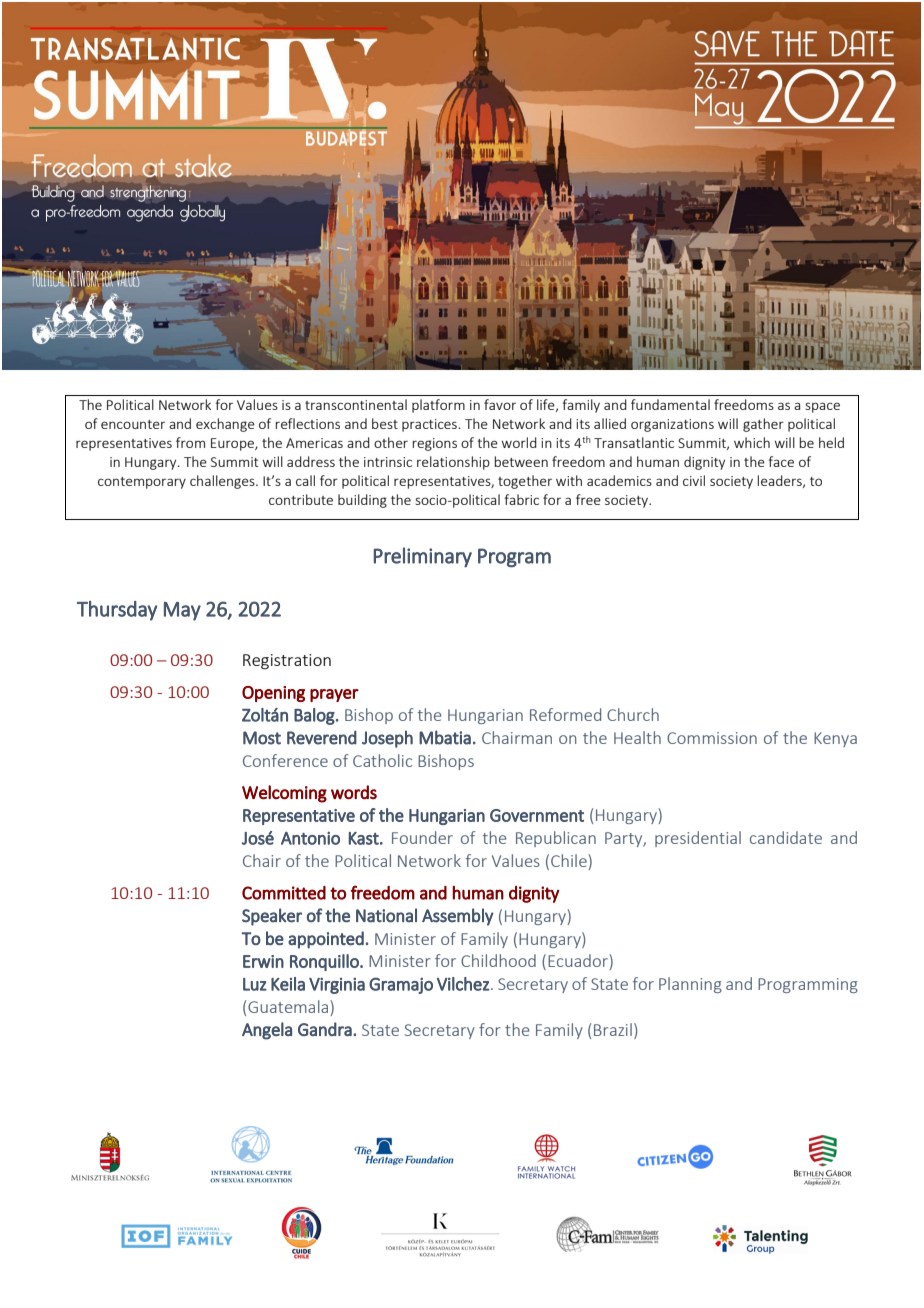 Image resolution: width=924 pixels, height=1308 pixels. Describe the element at coordinates (498, 960) in the screenshot. I see `Childhood` at that location.
